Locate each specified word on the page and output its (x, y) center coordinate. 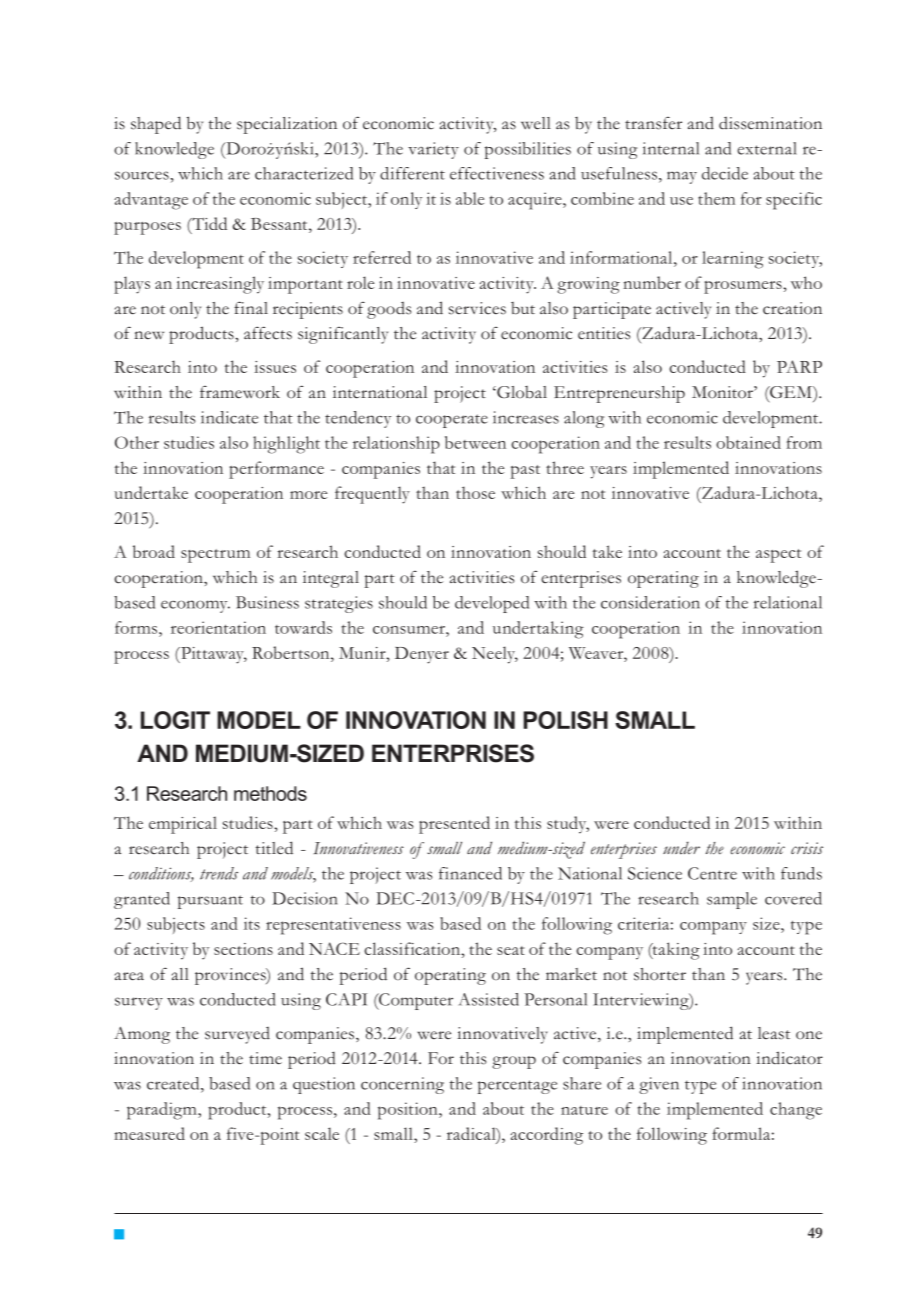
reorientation (218, 627)
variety (433, 150)
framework (240, 392)
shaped (156, 125)
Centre (712, 873)
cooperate (452, 421)
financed (470, 873)
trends (219, 873)
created (174, 1083)
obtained (748, 442)
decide (725, 173)
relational (788, 602)
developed (492, 604)
